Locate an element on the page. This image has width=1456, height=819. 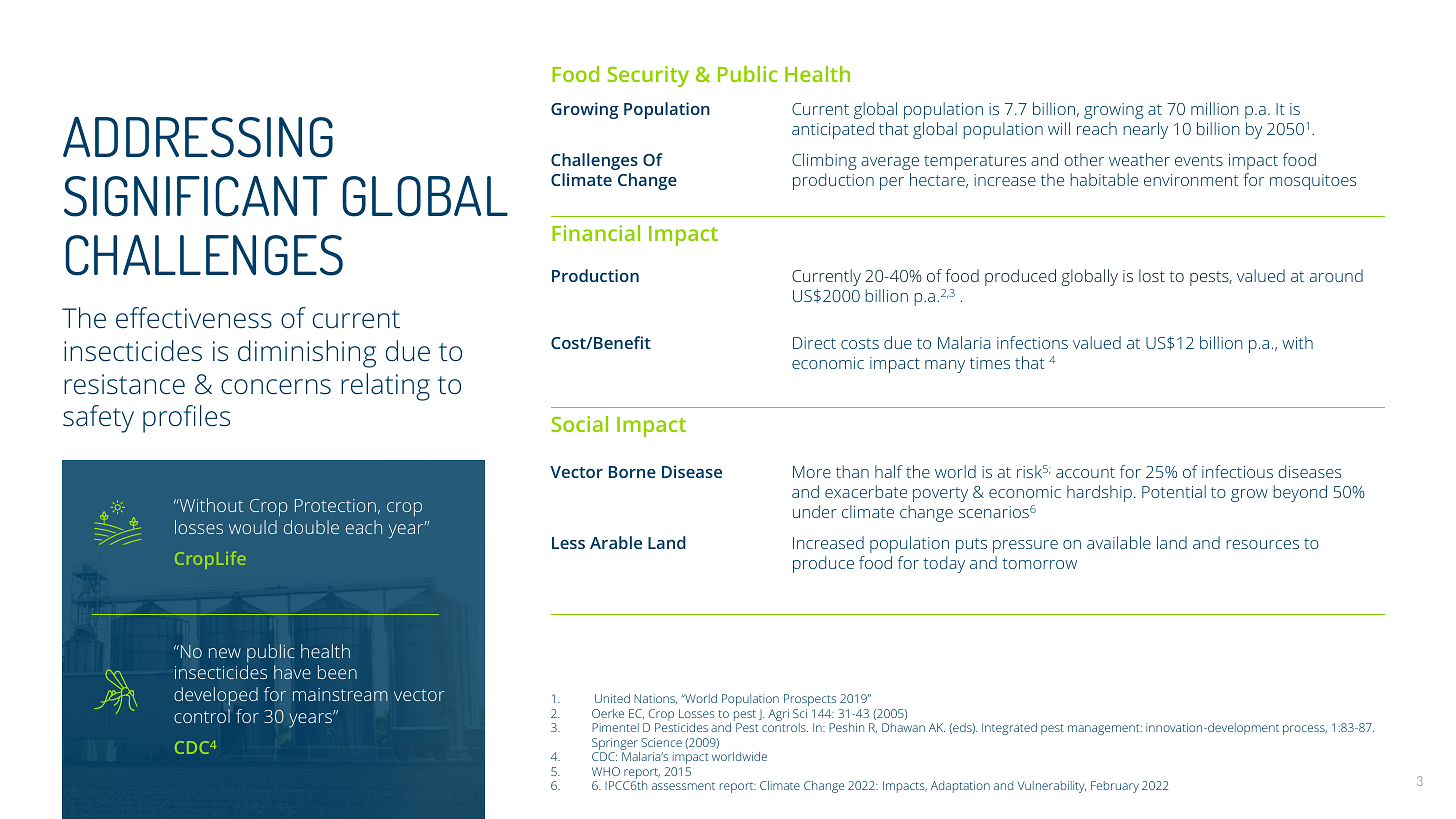
Direct is located at coordinates (814, 343).
